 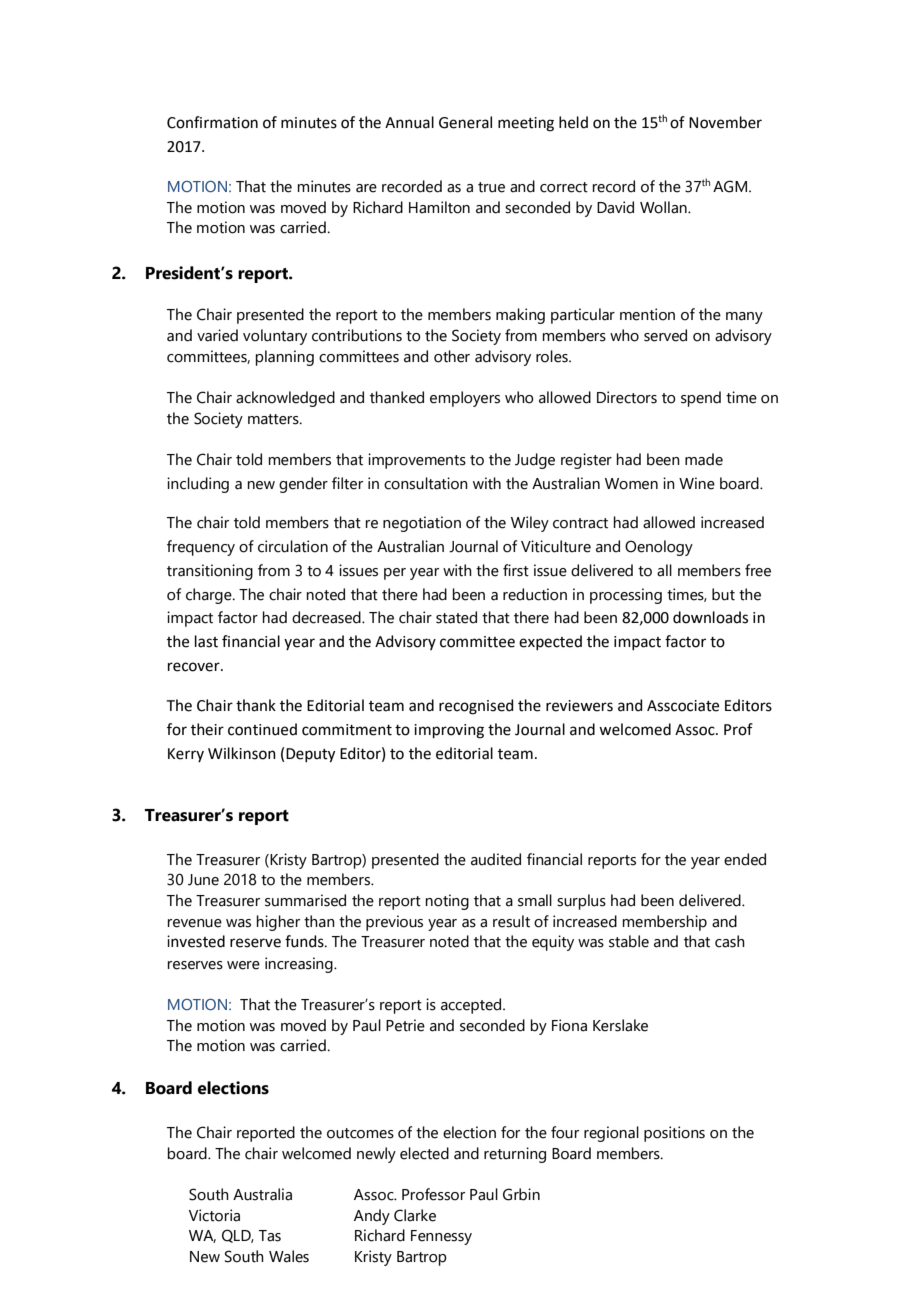 I want to click on November, so click(x=725, y=122).
